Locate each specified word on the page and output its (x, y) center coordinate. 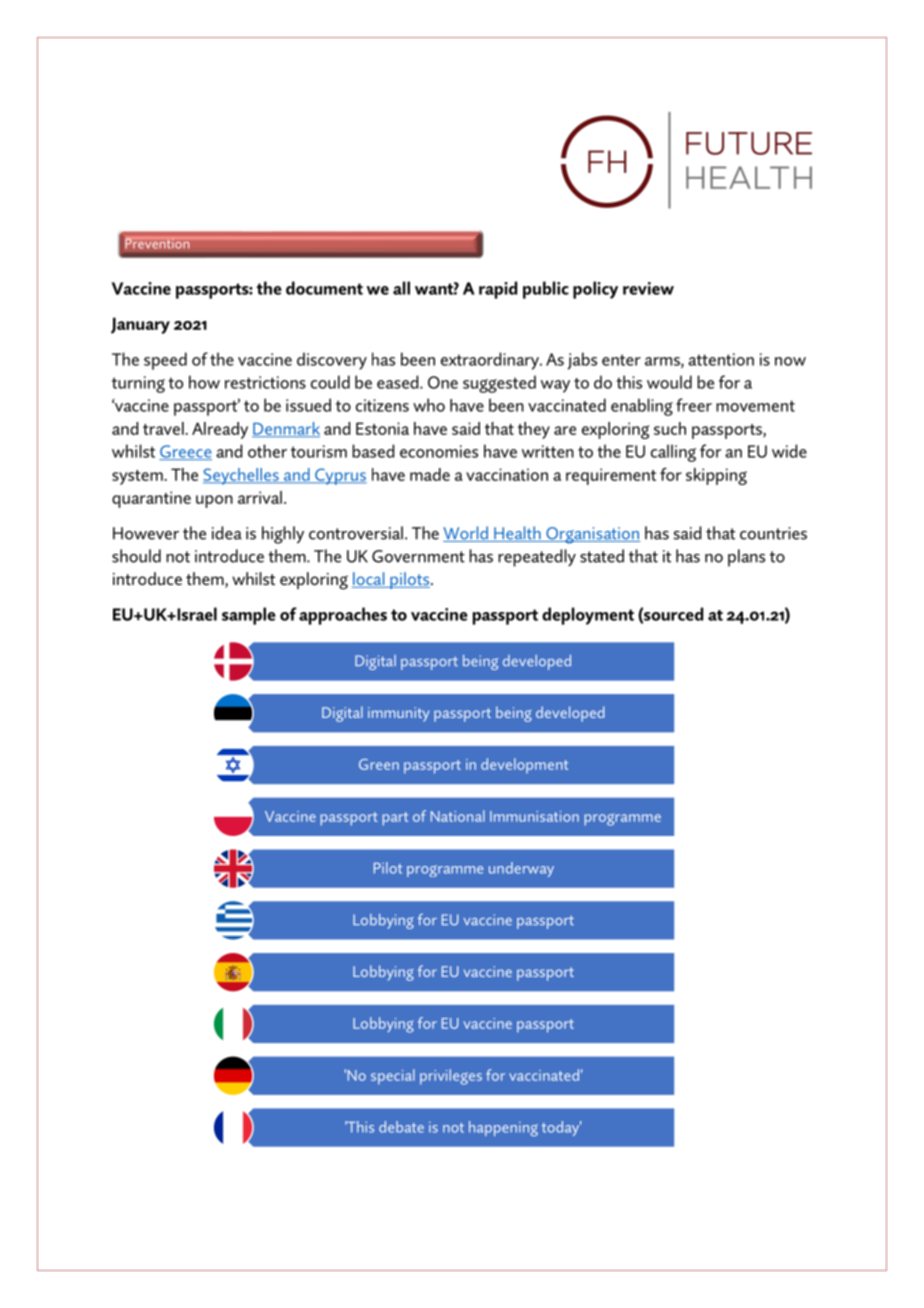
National (458, 816)
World (466, 534)
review (648, 288)
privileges (451, 1077)
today (561, 1128)
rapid (498, 290)
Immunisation (534, 816)
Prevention (158, 243)
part (395, 819)
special (393, 1077)
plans (746, 558)
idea (227, 533)
